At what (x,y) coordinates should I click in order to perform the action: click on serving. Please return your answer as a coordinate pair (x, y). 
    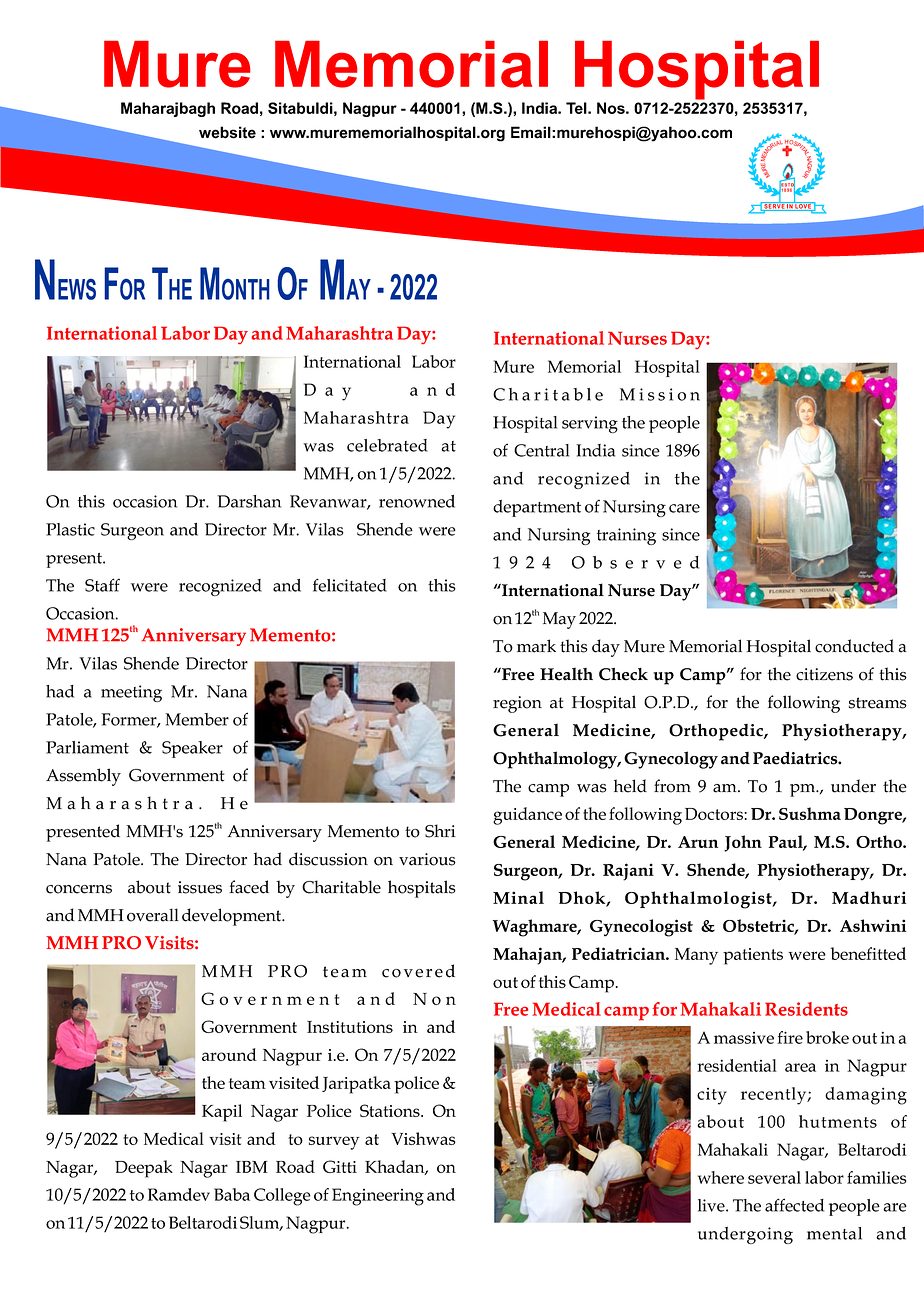
    Looking at the image, I should click on (590, 424).
